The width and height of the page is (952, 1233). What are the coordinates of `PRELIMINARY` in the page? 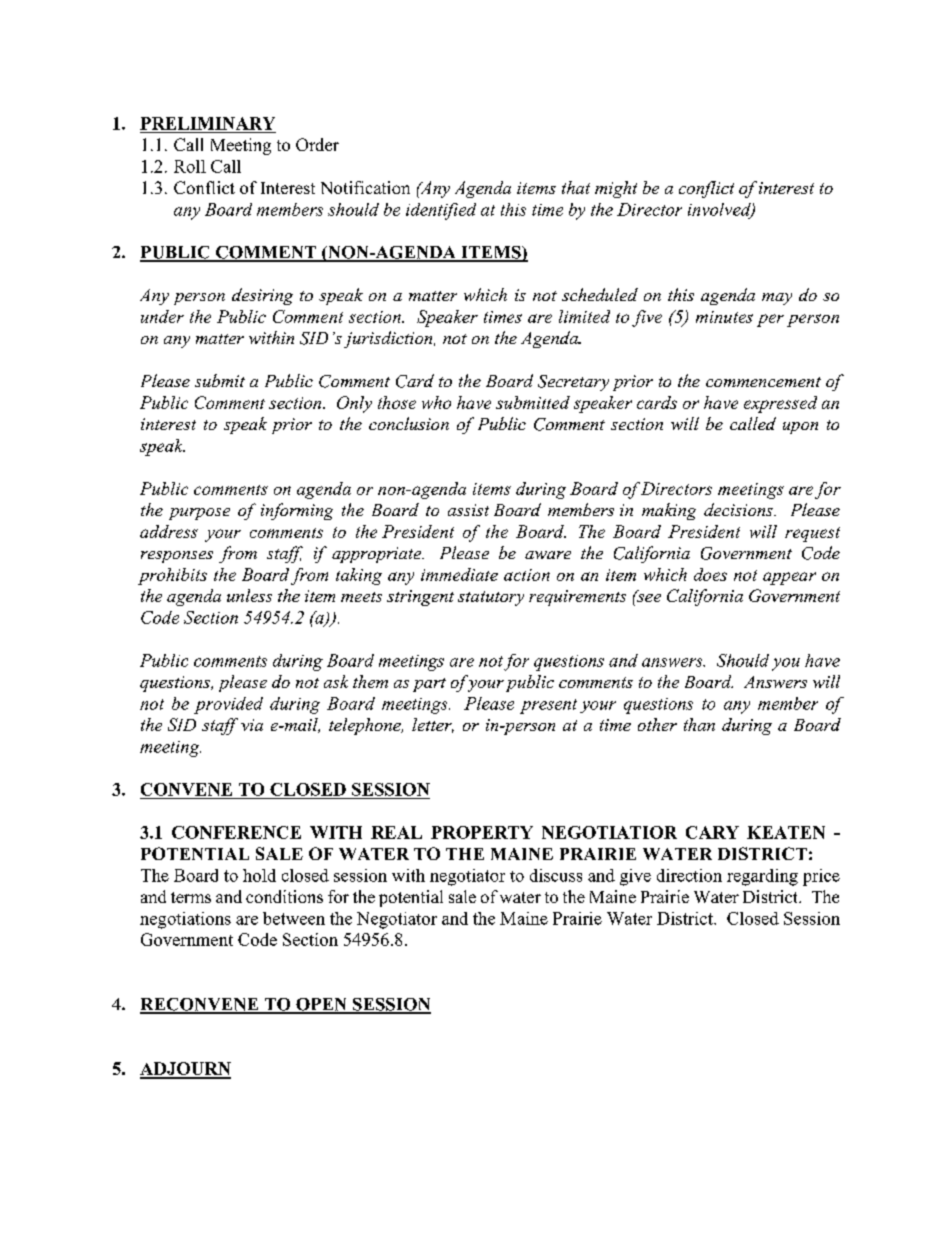 It's located at (207, 123).
